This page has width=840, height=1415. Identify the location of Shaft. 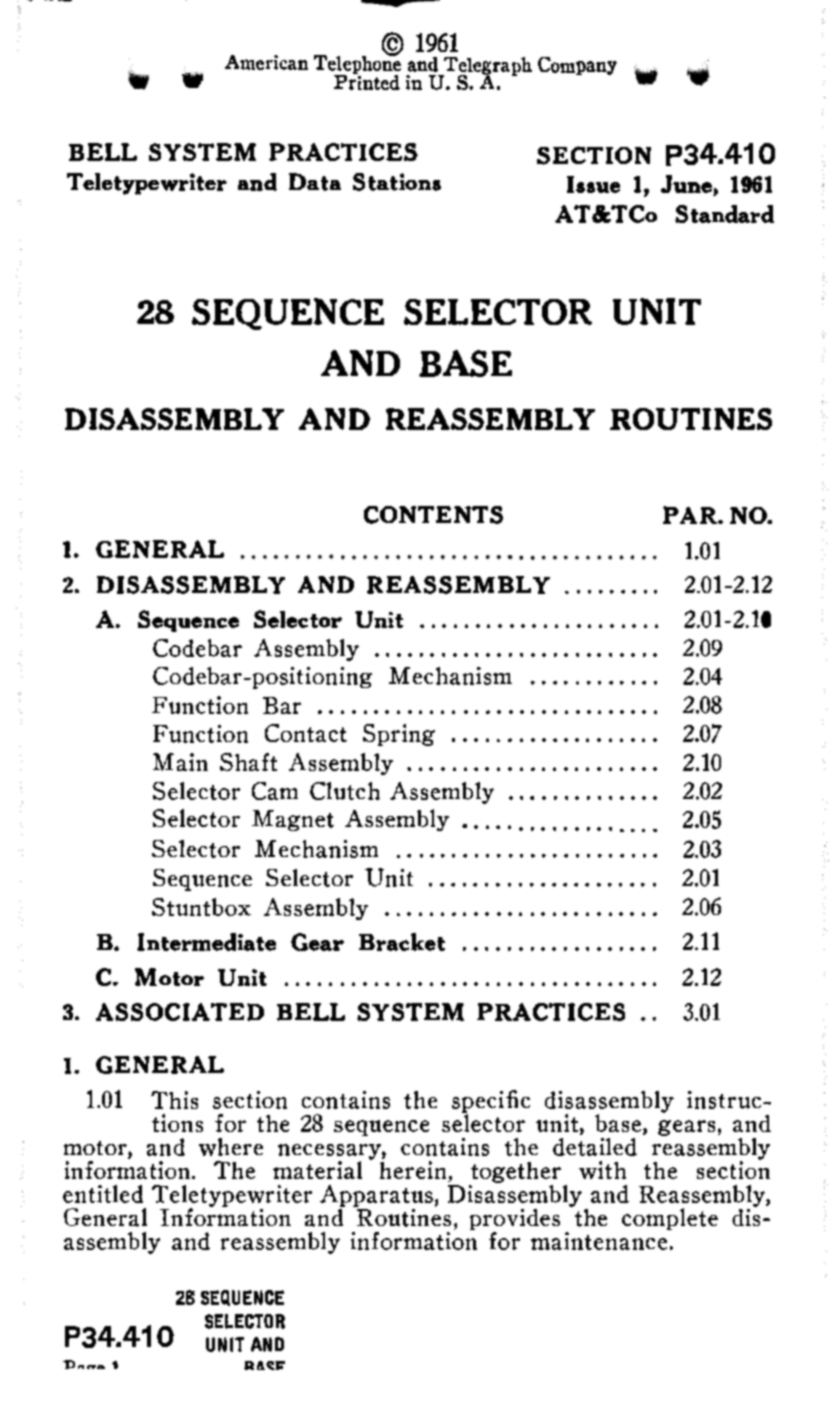
(248, 762).
